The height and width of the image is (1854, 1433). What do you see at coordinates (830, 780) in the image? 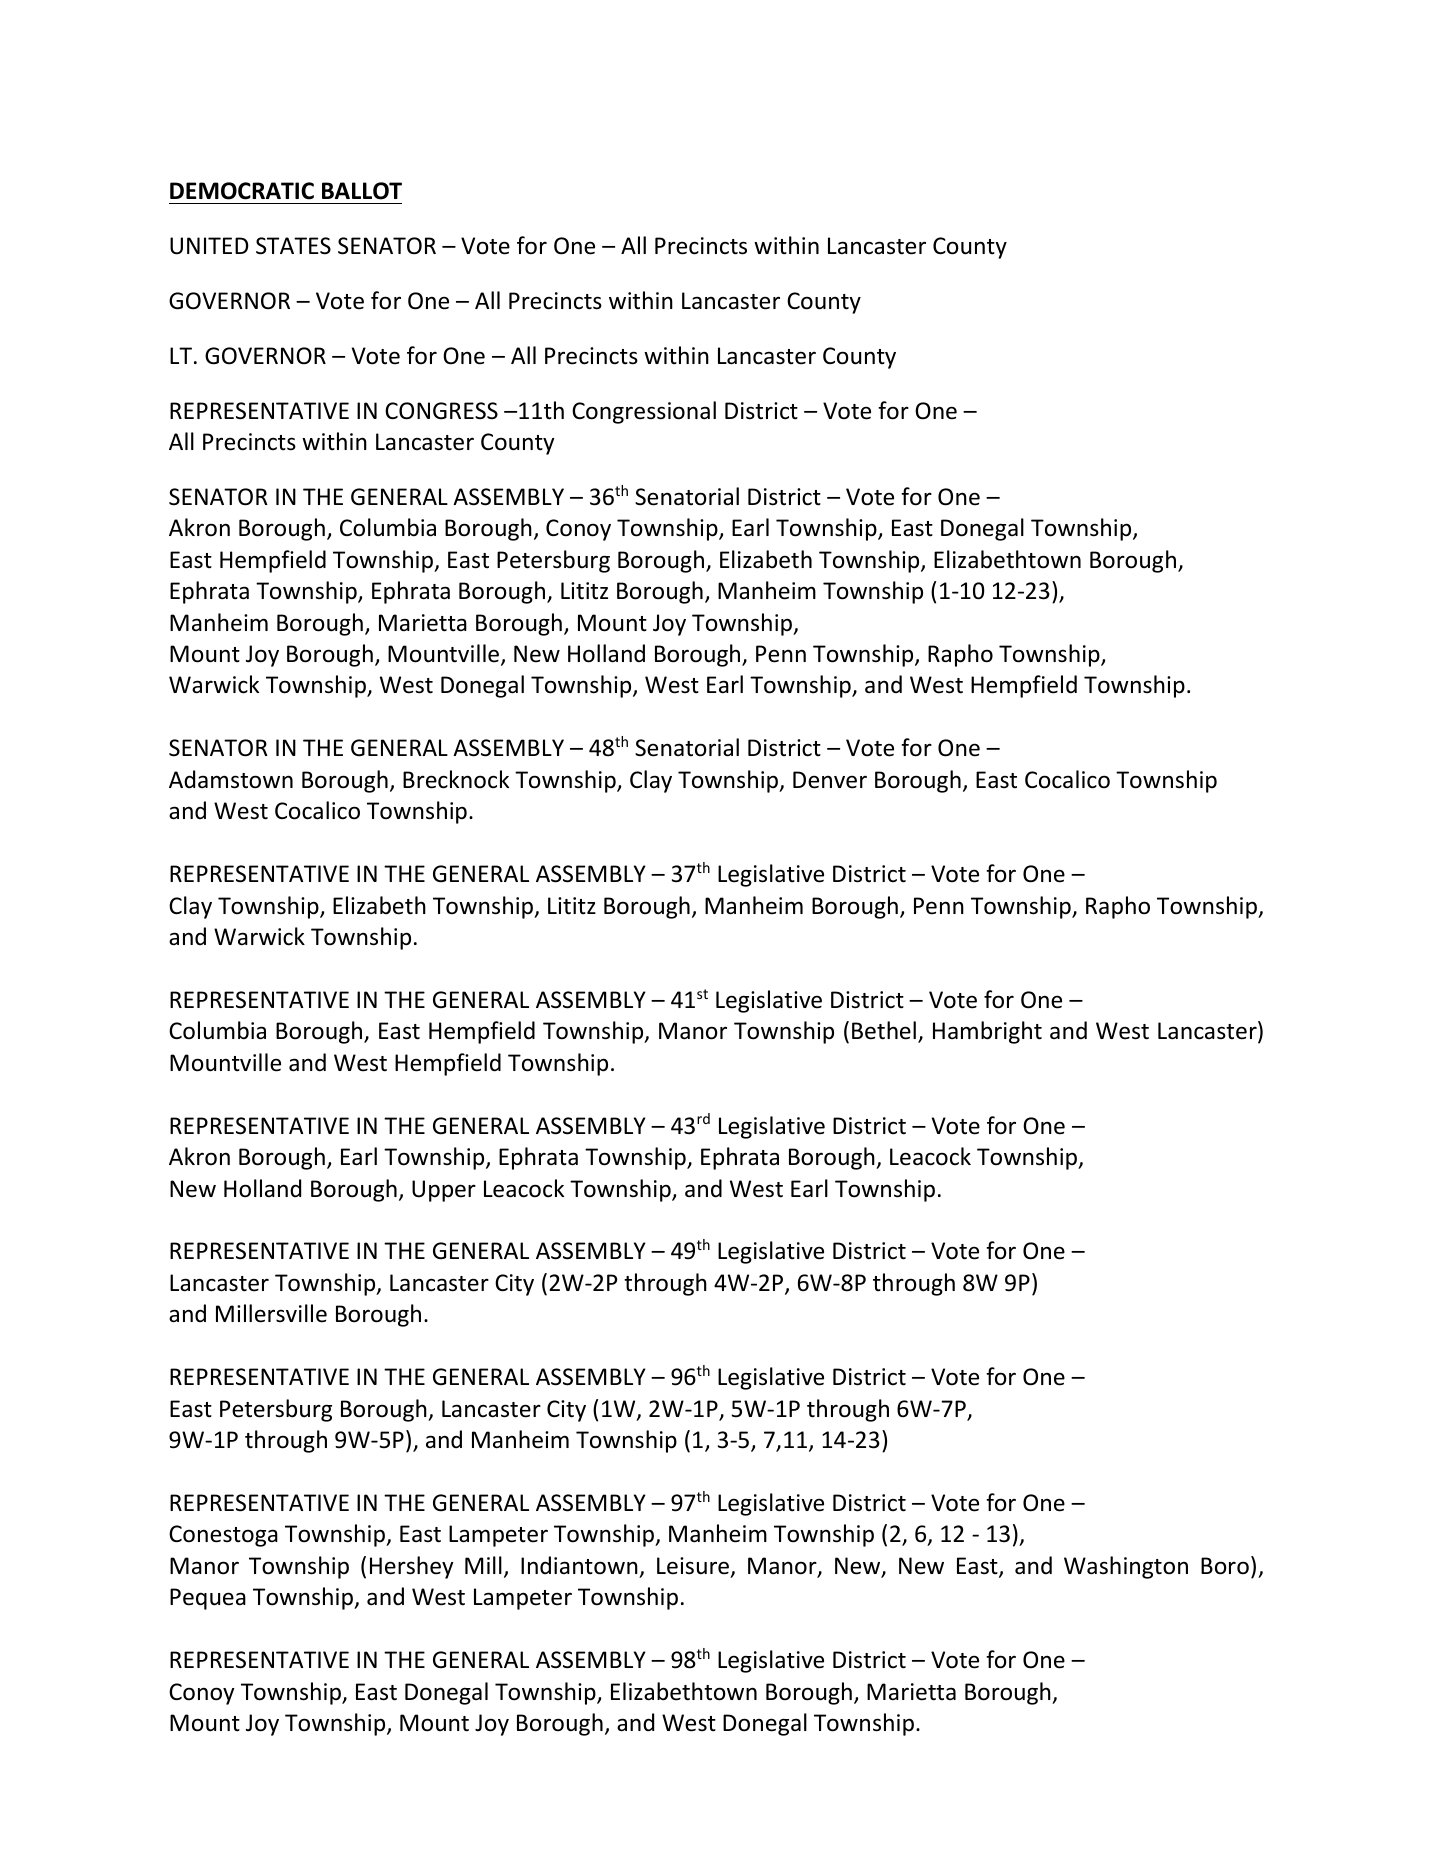
I see `Denver` at bounding box center [830, 780].
